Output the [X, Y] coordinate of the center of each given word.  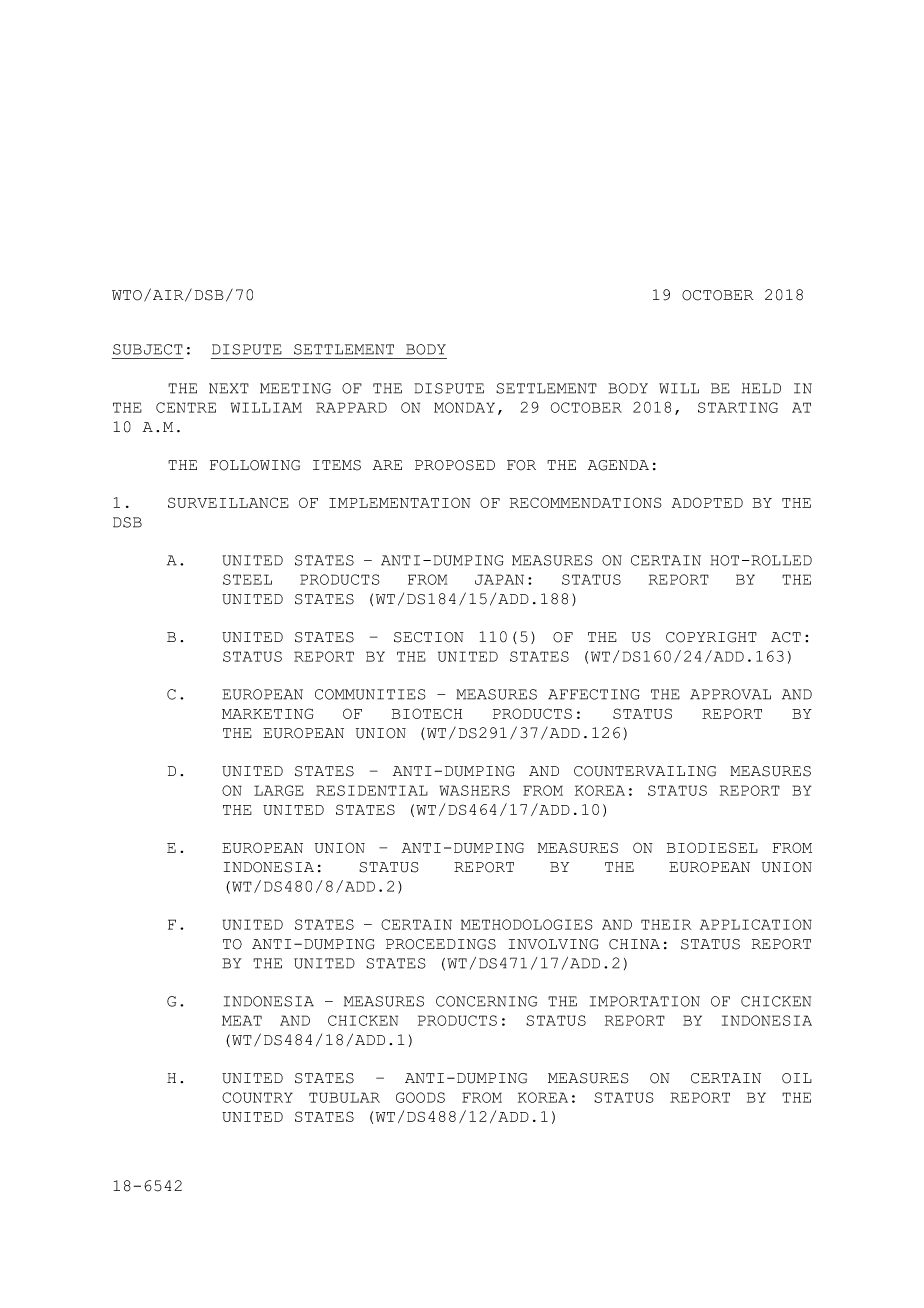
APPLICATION [756, 924]
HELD [761, 388]
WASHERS [475, 790]
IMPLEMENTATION [400, 502]
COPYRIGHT [711, 637]
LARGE [279, 790]
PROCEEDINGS [441, 944]
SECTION [429, 637]
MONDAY [464, 407]
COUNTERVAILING [645, 771]
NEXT [229, 388]
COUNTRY [257, 1097]
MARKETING [268, 713]
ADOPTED [707, 502]
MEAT [242, 1020]
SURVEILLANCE [228, 502]
